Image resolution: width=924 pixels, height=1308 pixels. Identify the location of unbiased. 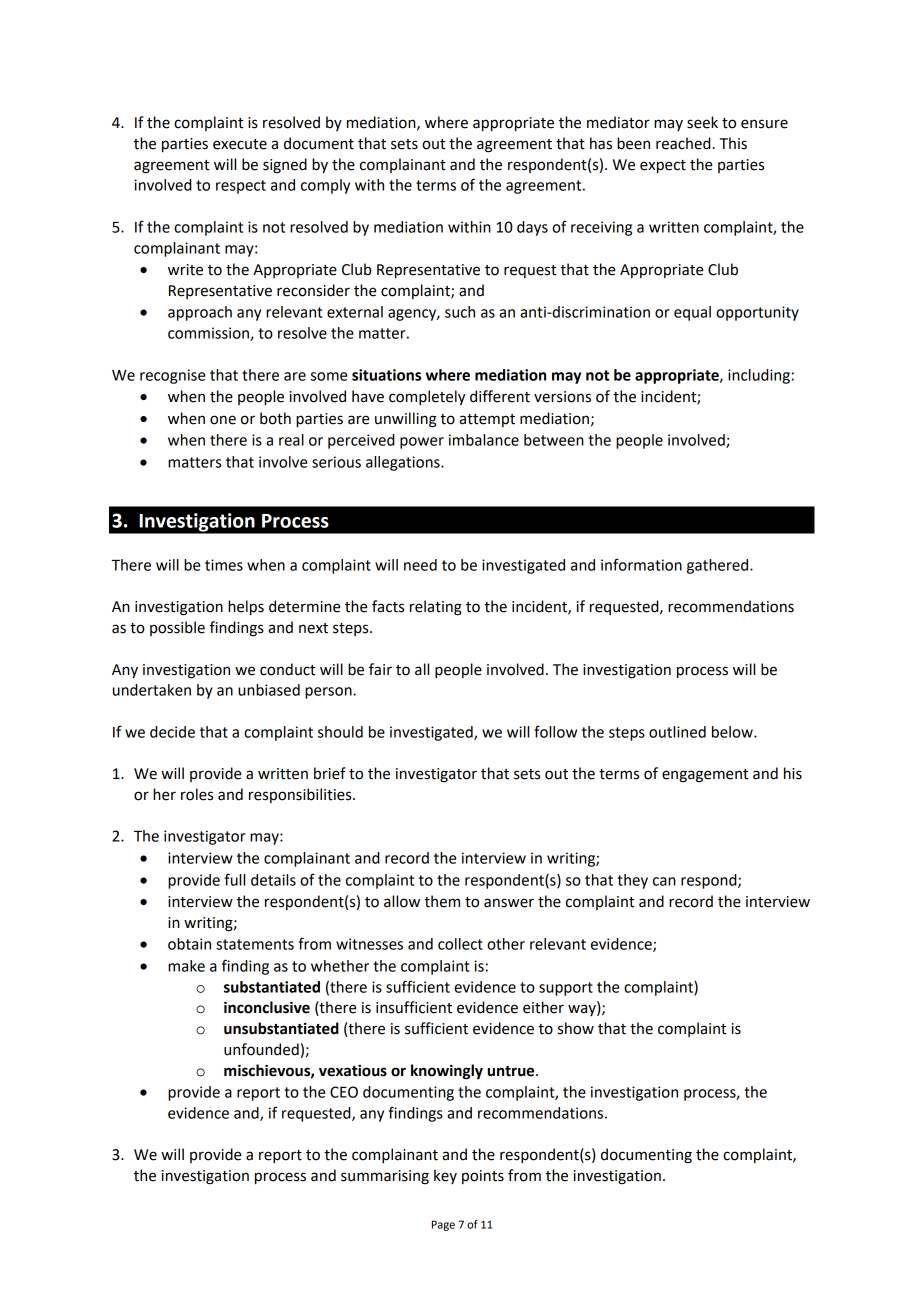
(269, 690).
